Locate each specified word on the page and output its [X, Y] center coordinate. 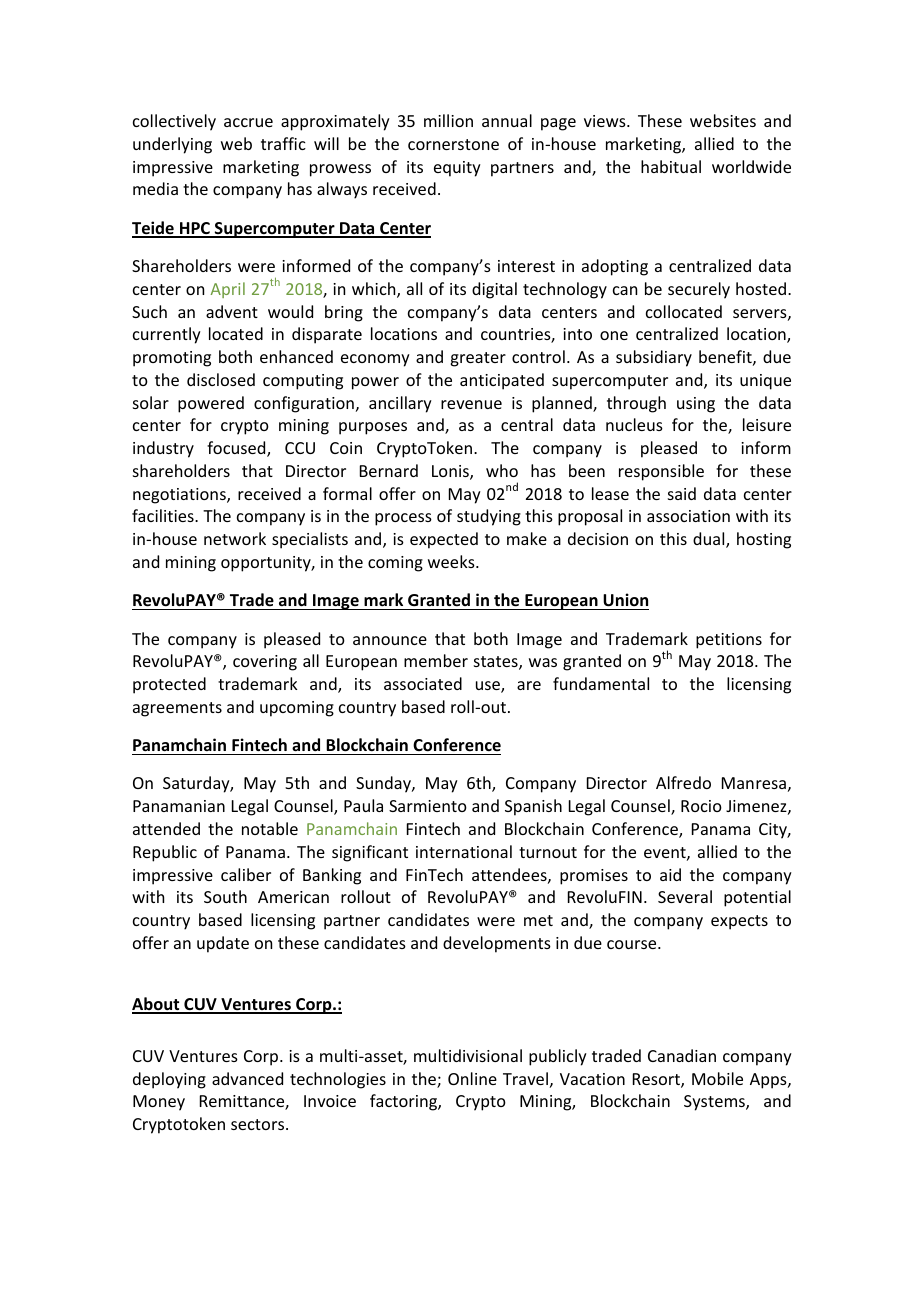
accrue [248, 122]
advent [232, 311]
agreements [177, 709]
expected [444, 540]
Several [685, 896]
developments [497, 944]
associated [423, 683]
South [225, 896]
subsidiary [654, 358]
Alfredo [683, 782]
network [235, 538]
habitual [671, 166]
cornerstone [453, 144]
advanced [247, 1078]
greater [478, 359]
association [688, 516]
